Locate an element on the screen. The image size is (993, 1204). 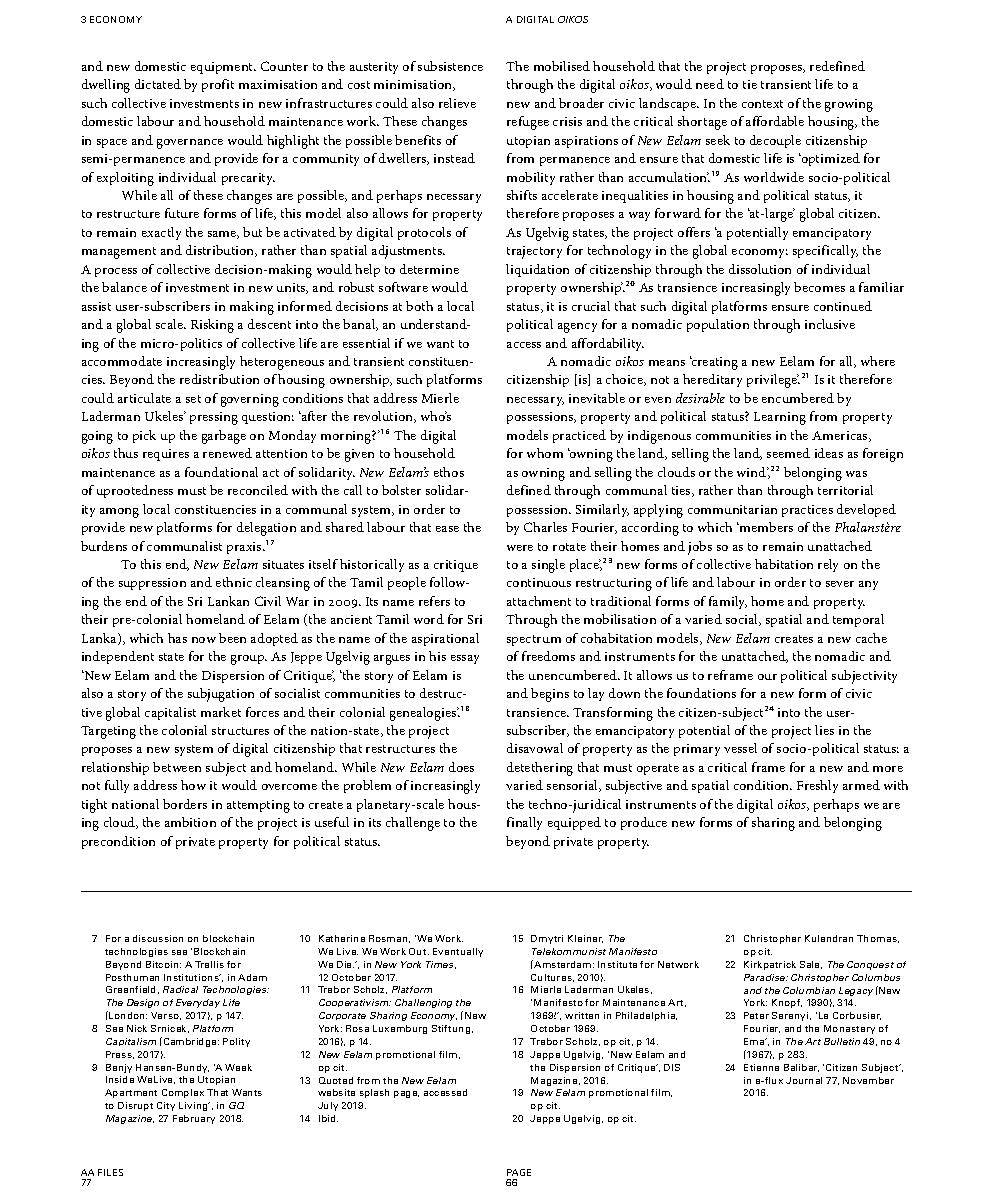
profit is located at coordinates (218, 85).
